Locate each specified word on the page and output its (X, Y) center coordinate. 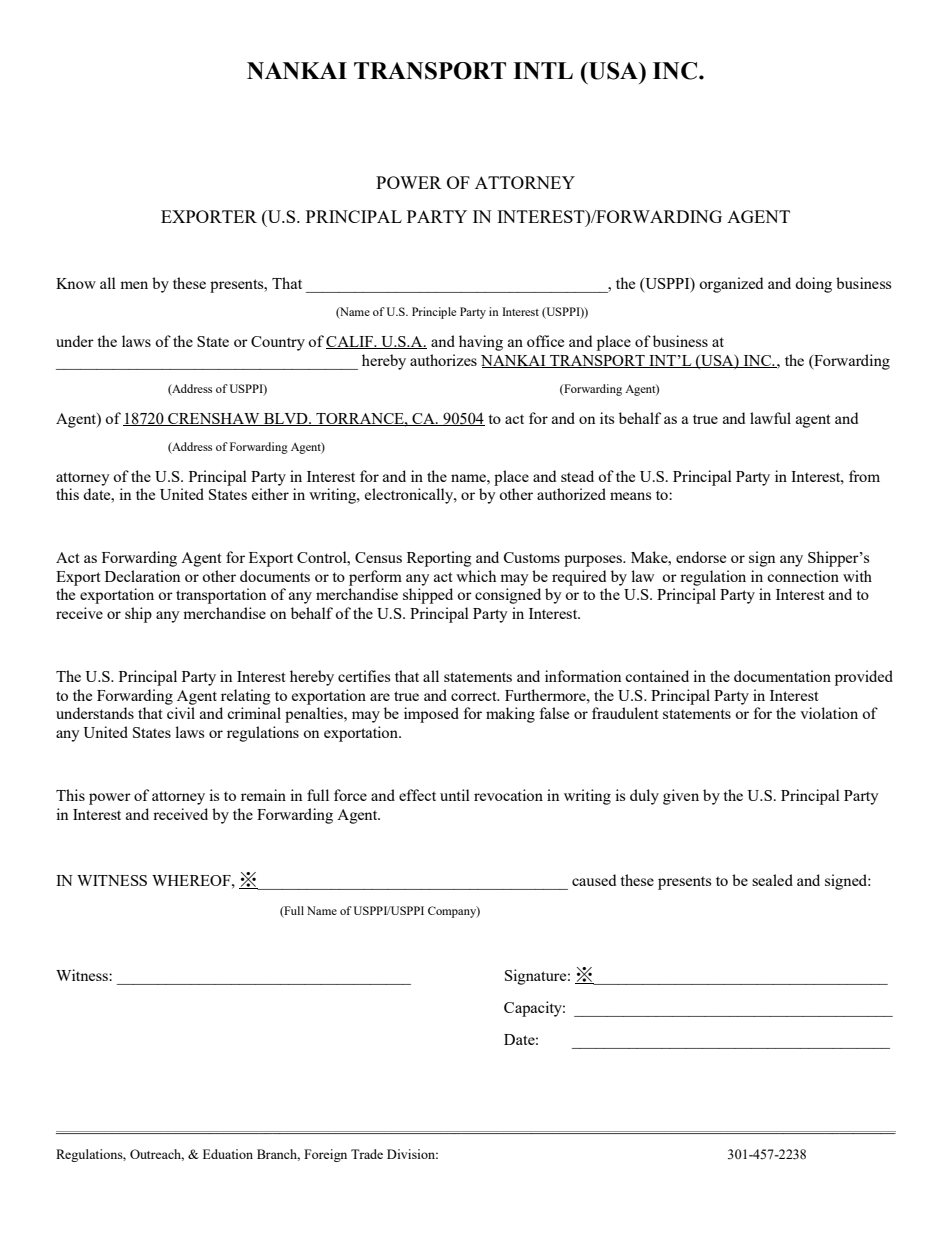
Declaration (143, 576)
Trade (367, 1154)
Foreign (325, 1155)
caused (594, 880)
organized (731, 285)
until (455, 795)
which (476, 576)
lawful (770, 418)
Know (76, 283)
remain (263, 795)
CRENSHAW (214, 419)
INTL (543, 71)
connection (803, 576)
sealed (772, 880)
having (481, 343)
